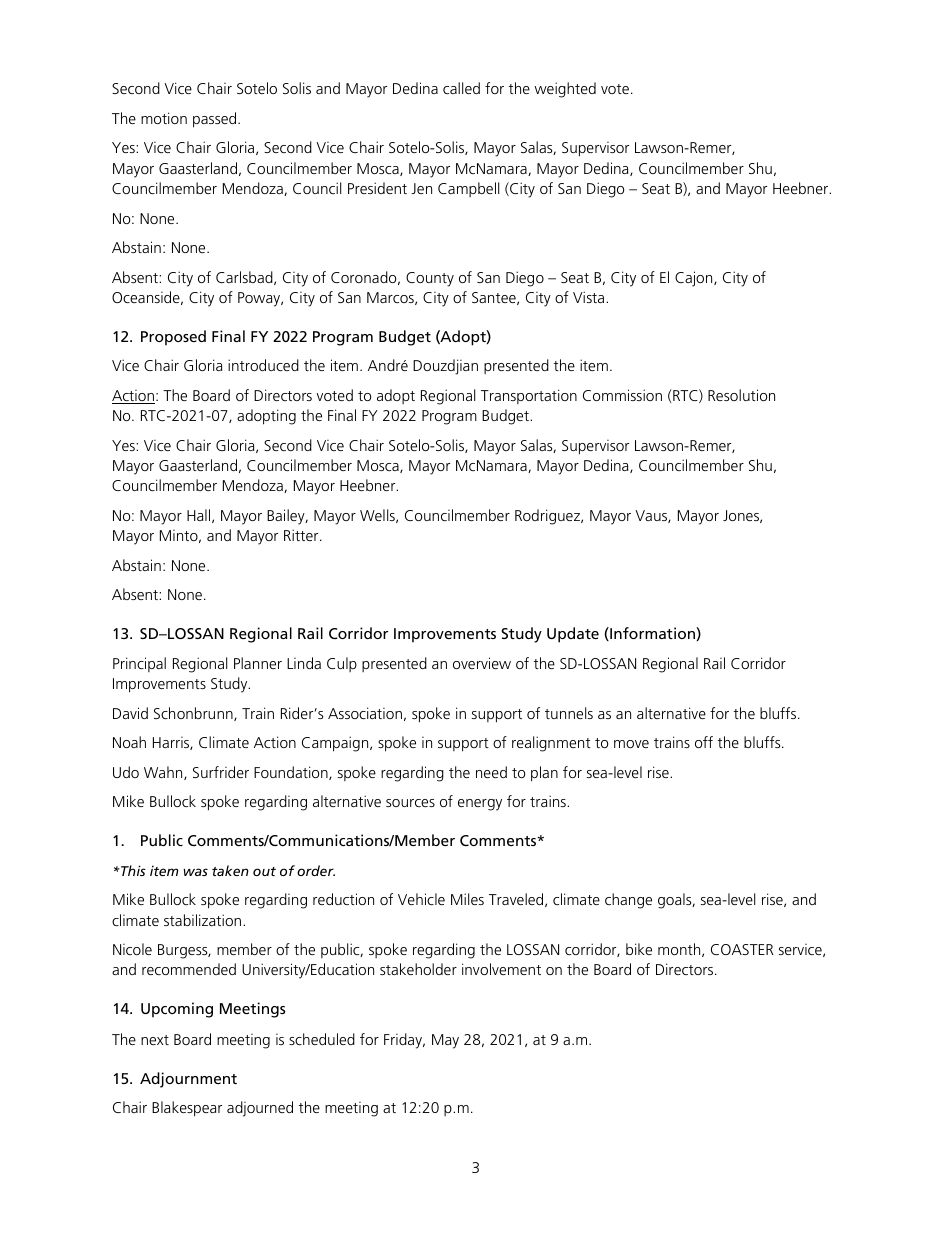 The height and width of the screenshot is (1233, 952). What do you see at coordinates (216, 120) in the screenshot?
I see `passed` at bounding box center [216, 120].
